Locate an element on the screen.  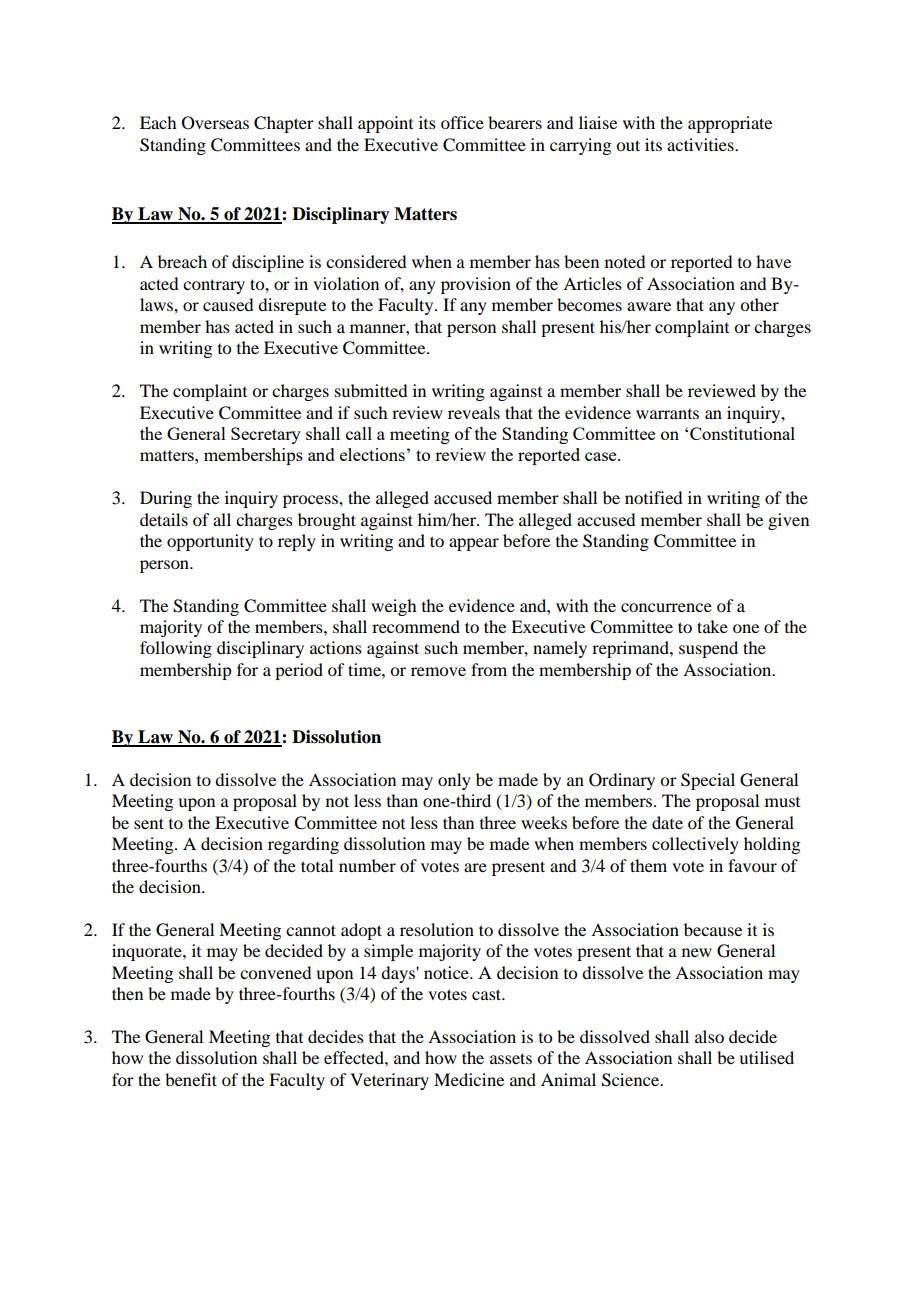
recommend is located at coordinates (416, 626).
